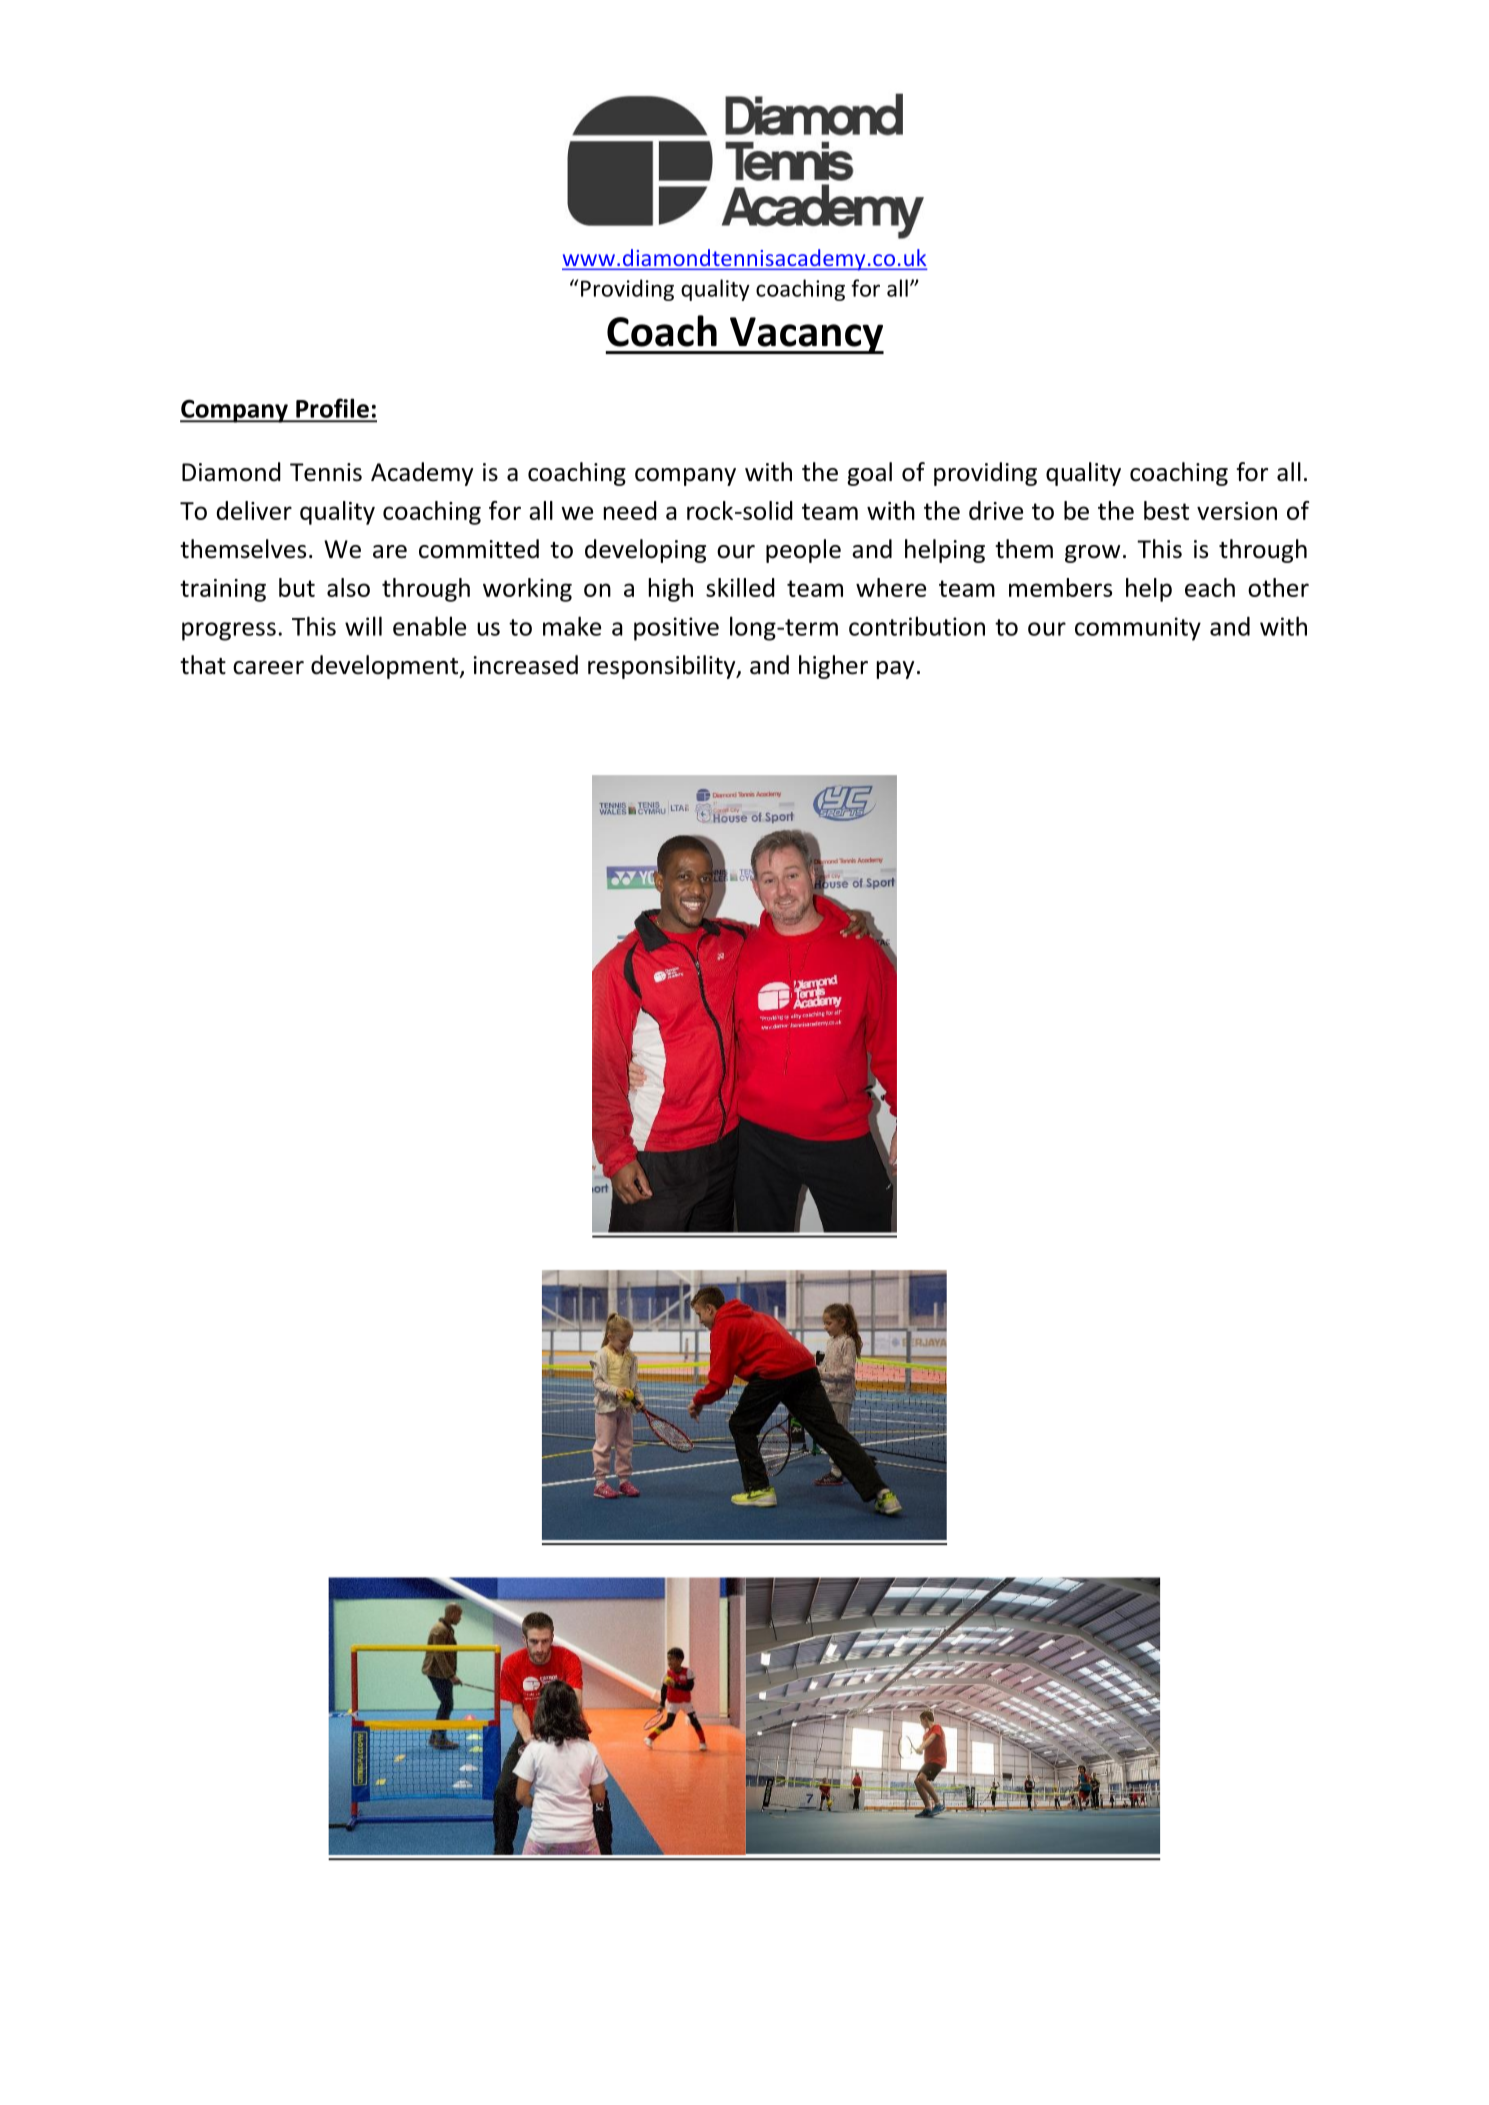 The height and width of the screenshot is (2105, 1489). I want to click on deliver, so click(254, 510).
